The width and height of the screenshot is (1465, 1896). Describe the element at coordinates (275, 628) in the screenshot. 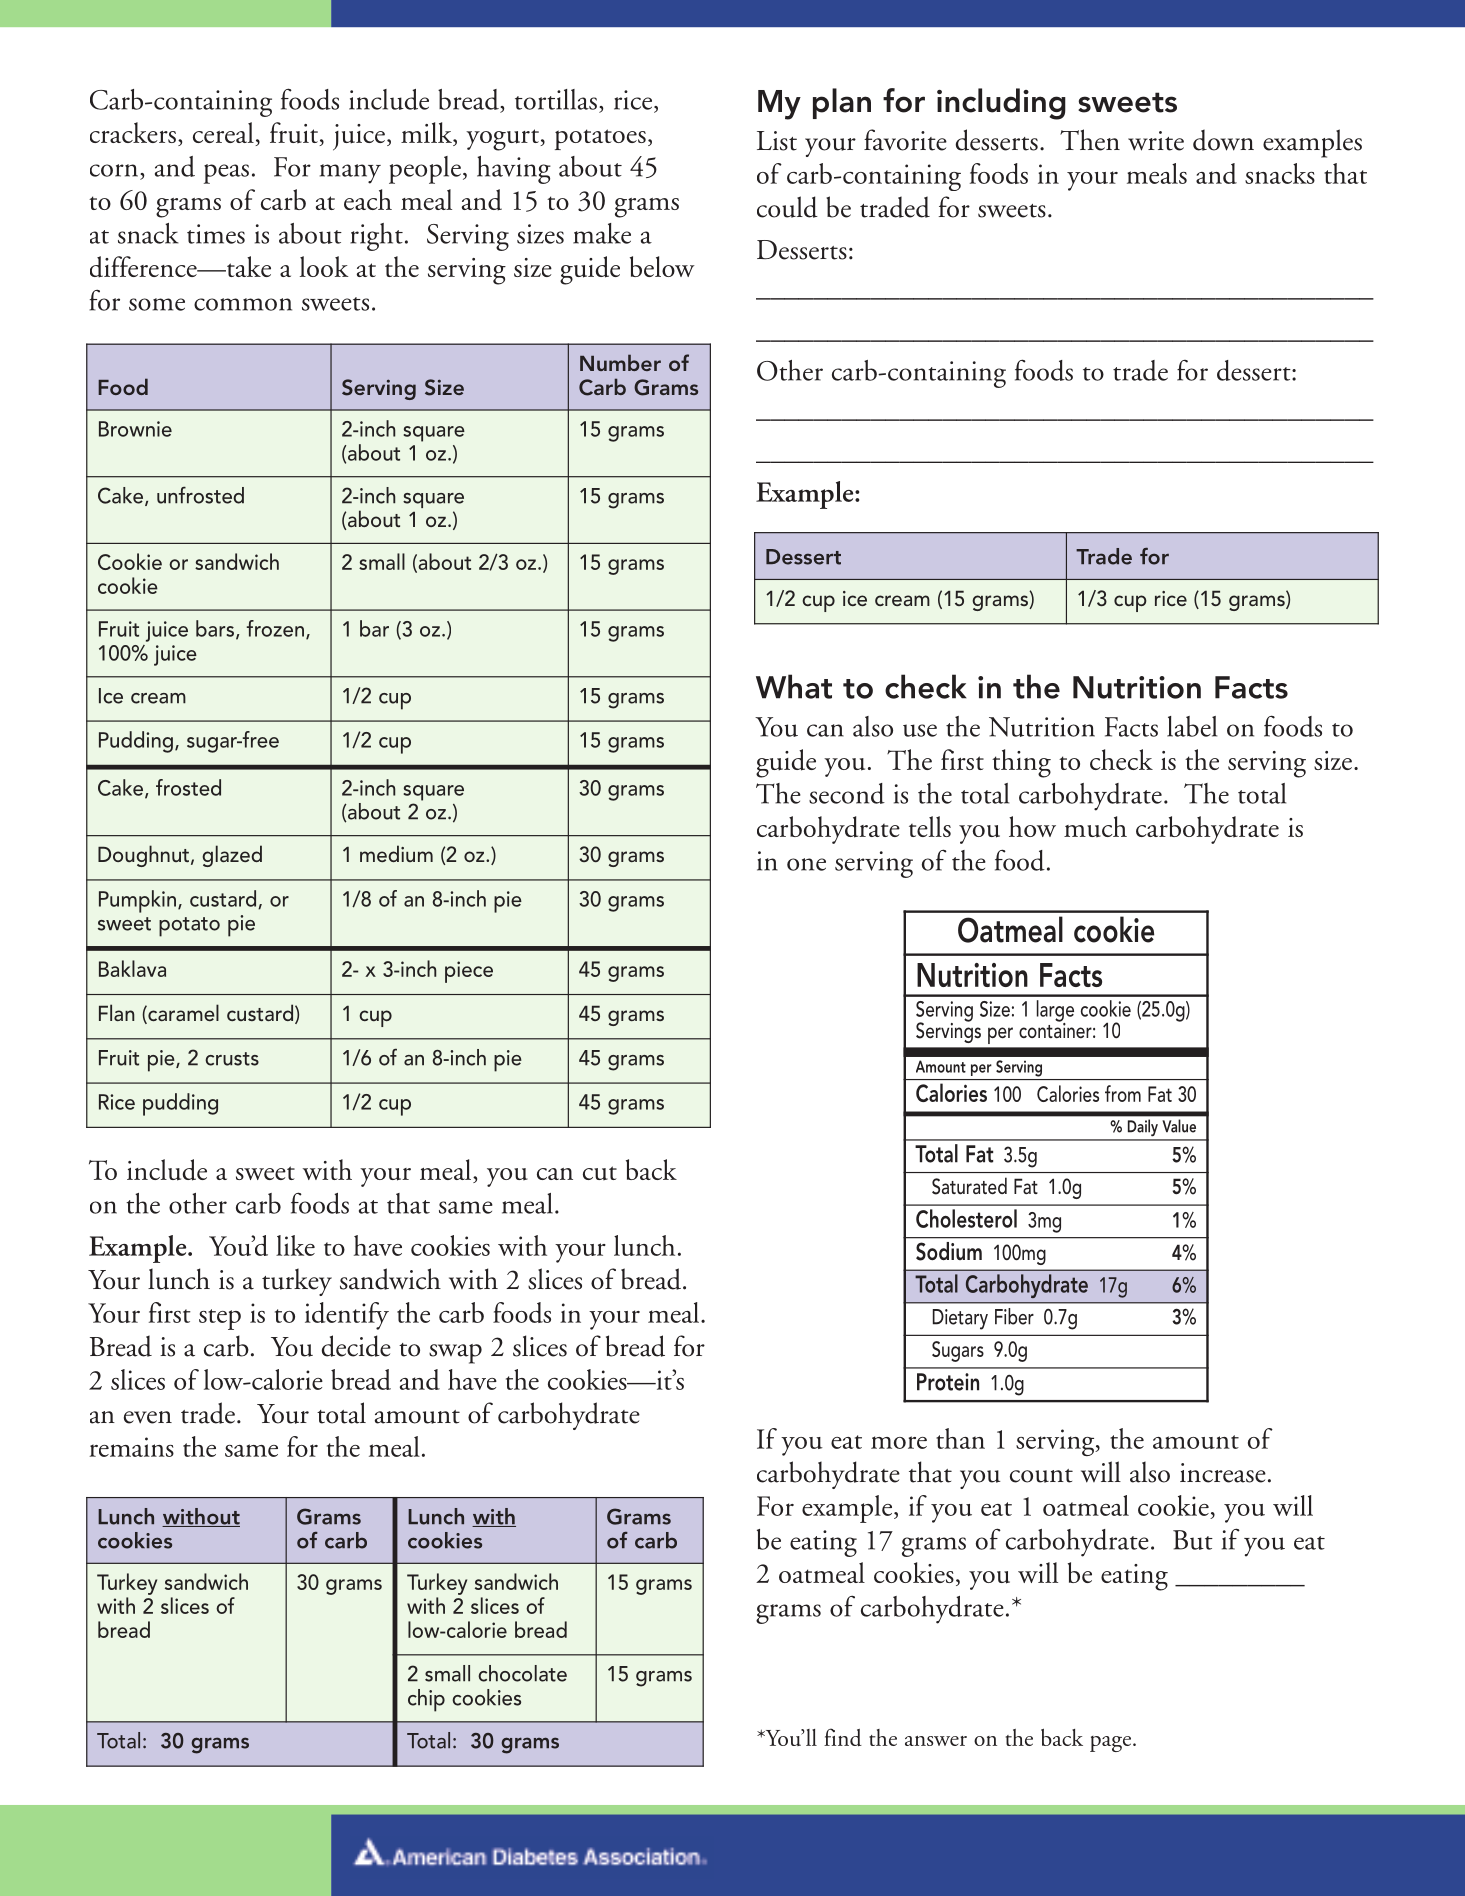

I see `frozen` at that location.
